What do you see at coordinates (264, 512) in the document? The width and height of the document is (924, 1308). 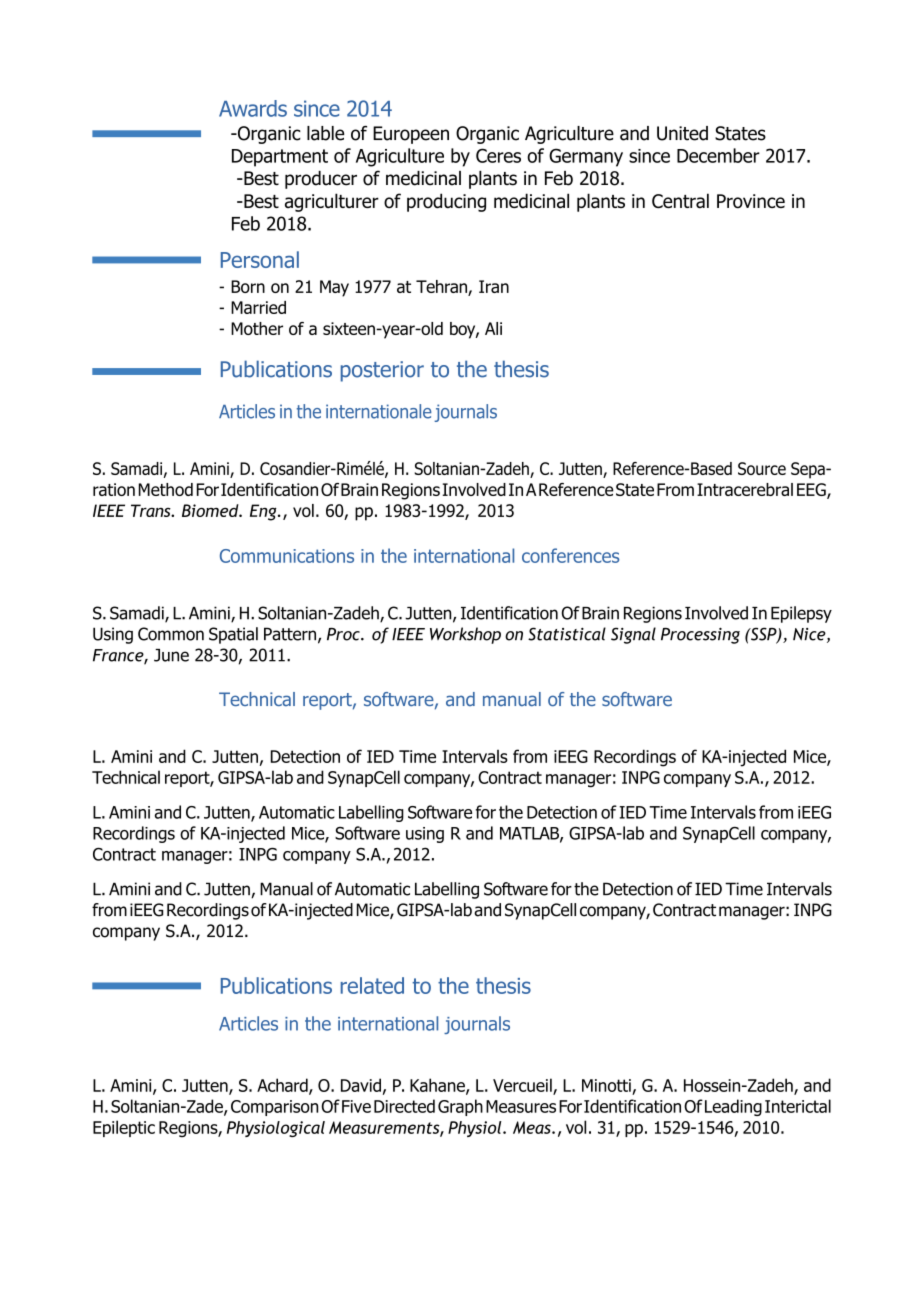 I see `Eng` at bounding box center [264, 512].
